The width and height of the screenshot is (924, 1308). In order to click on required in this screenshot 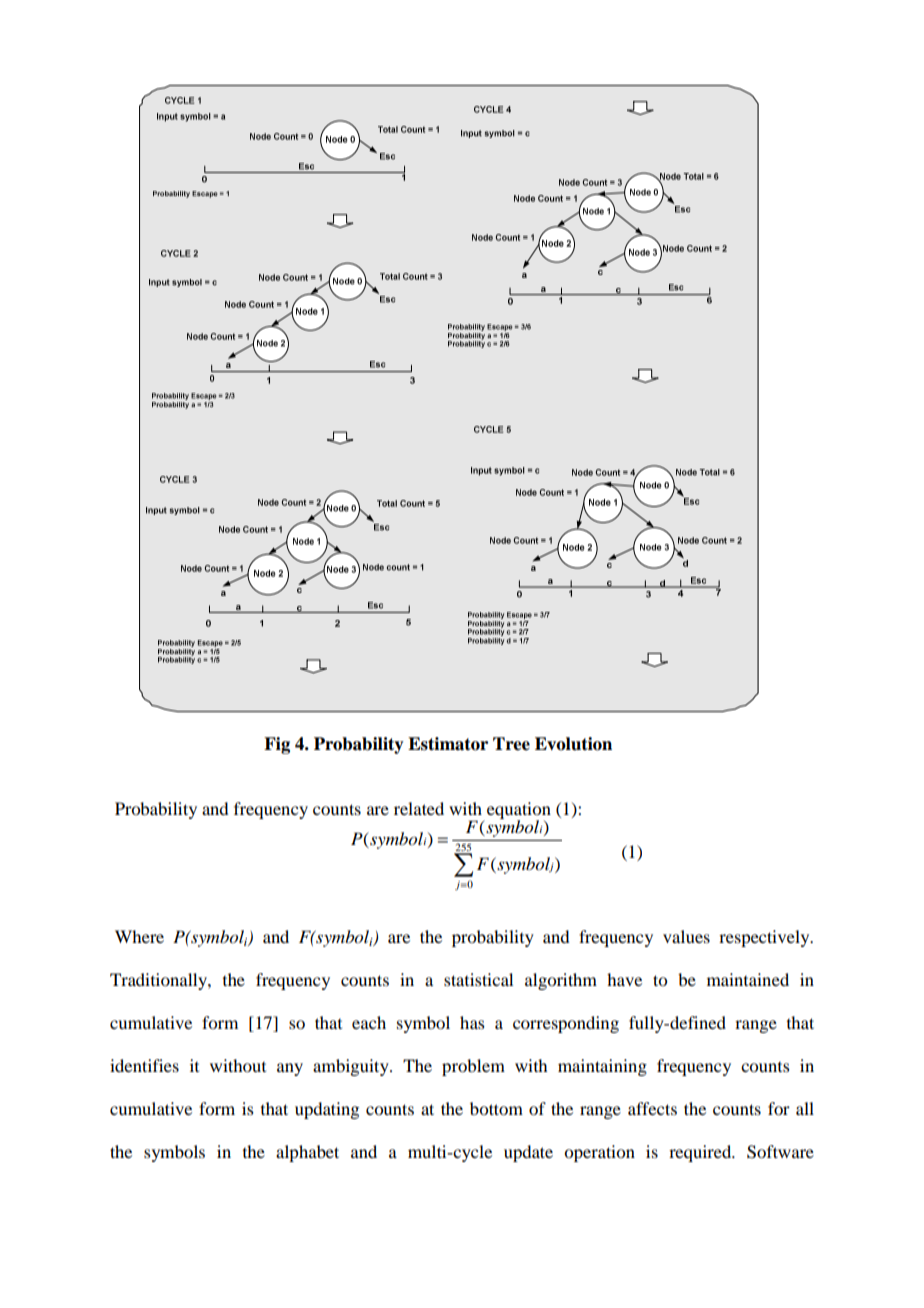, I will do `click(701, 1153)`.
